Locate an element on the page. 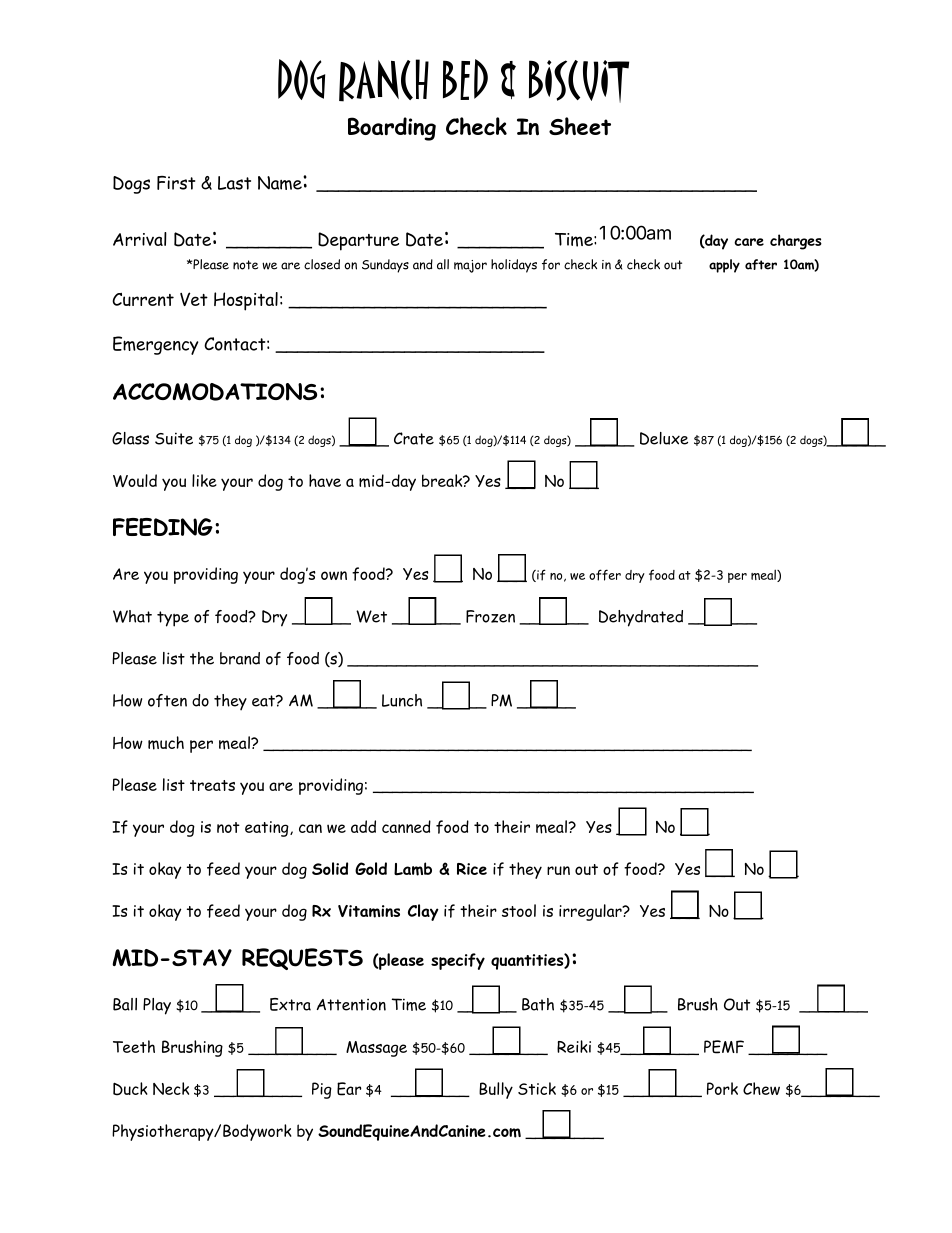  Emergency is located at coordinates (156, 345).
